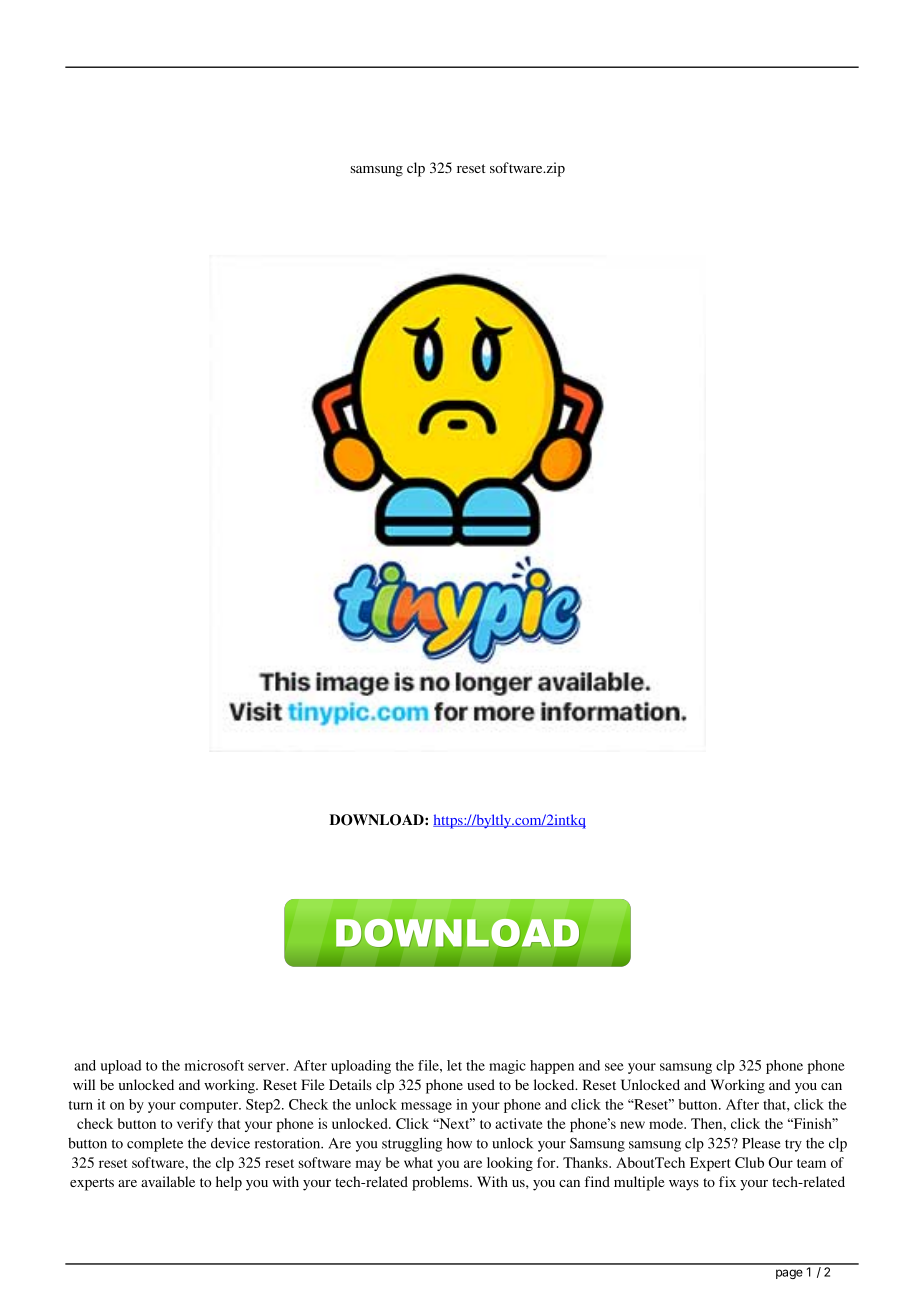 Image resolution: width=924 pixels, height=1308 pixels. I want to click on see, so click(614, 1067).
